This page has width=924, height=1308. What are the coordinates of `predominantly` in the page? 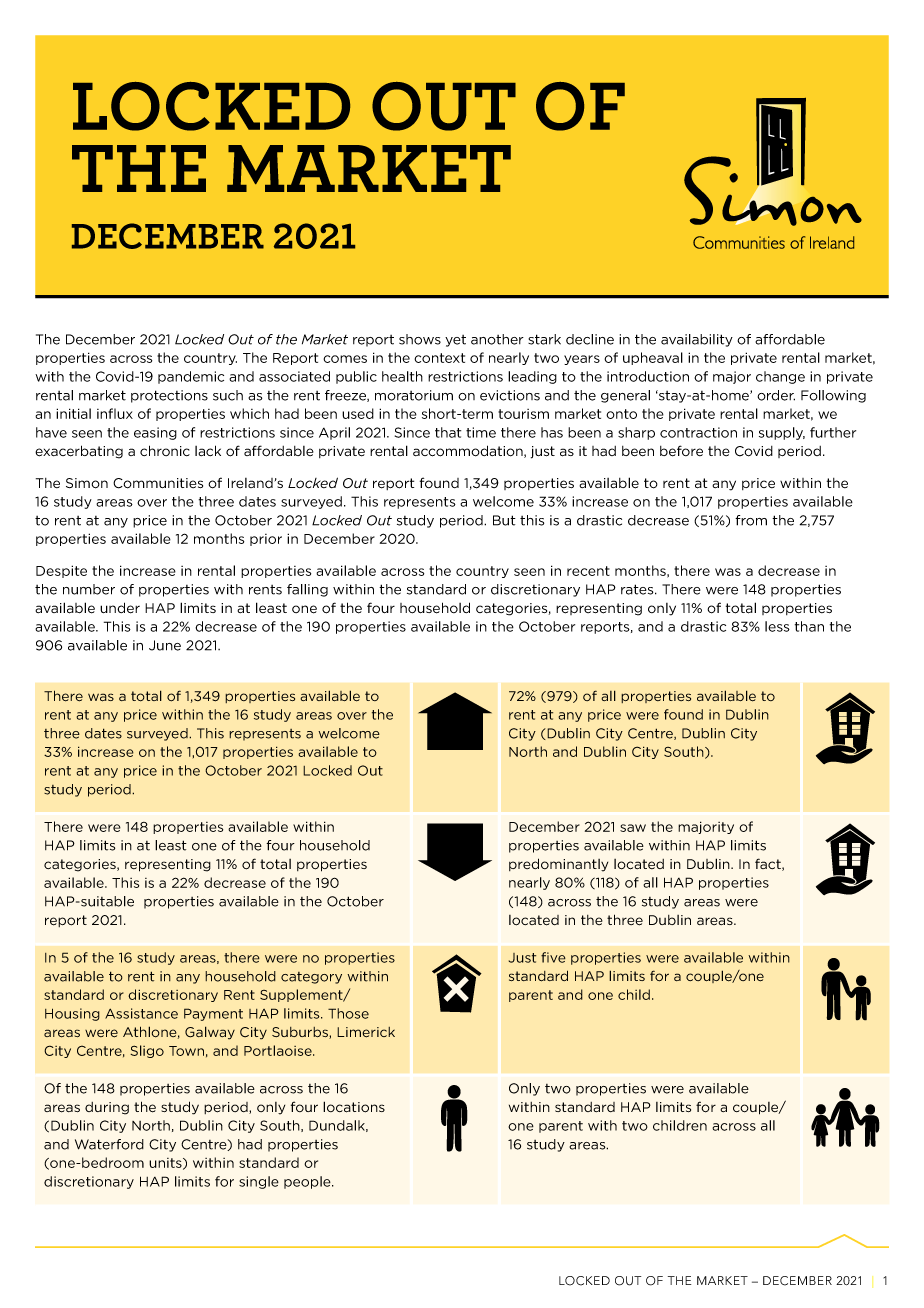 It's located at (558, 865).
